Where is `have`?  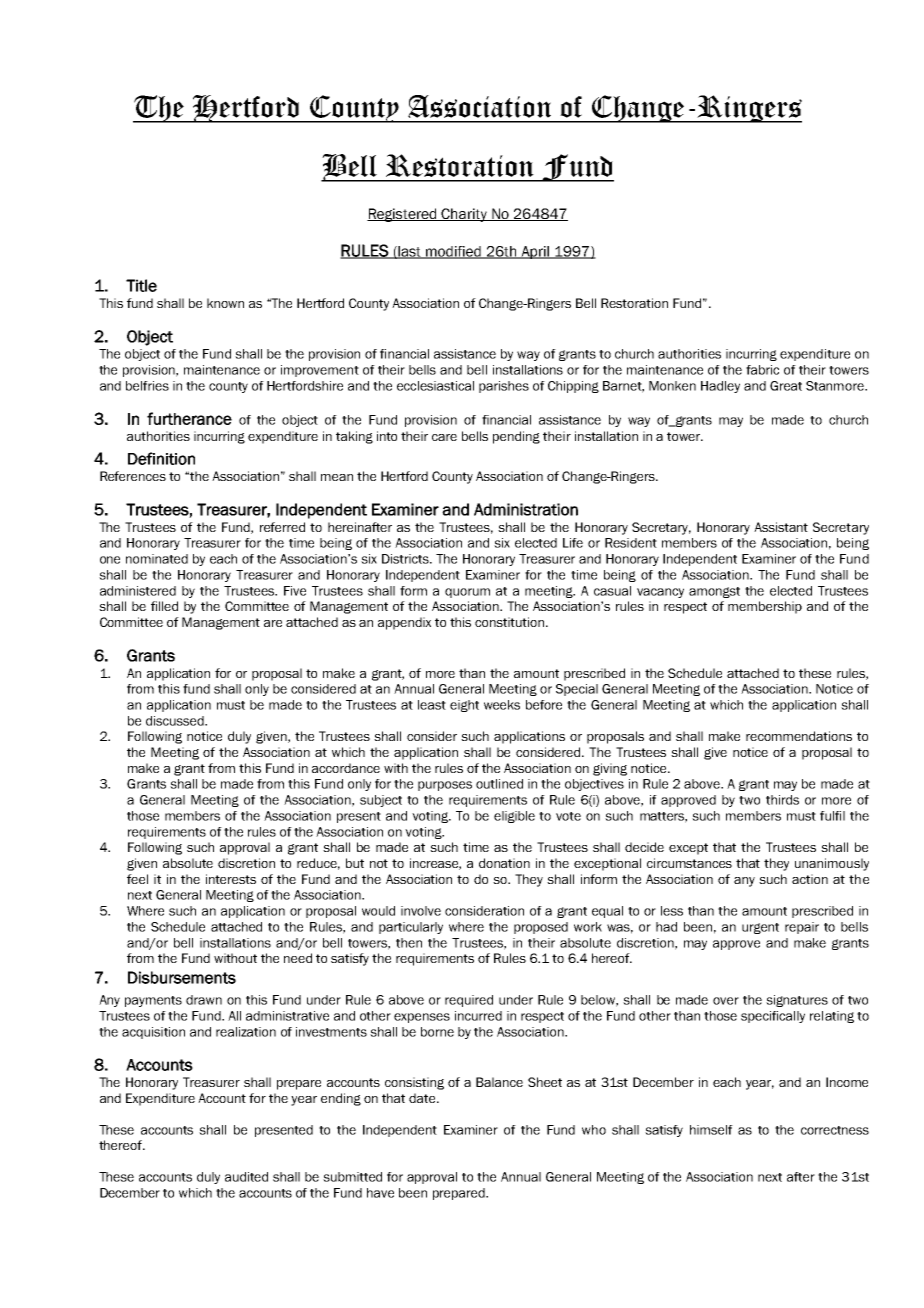
have is located at coordinates (380, 1193).
